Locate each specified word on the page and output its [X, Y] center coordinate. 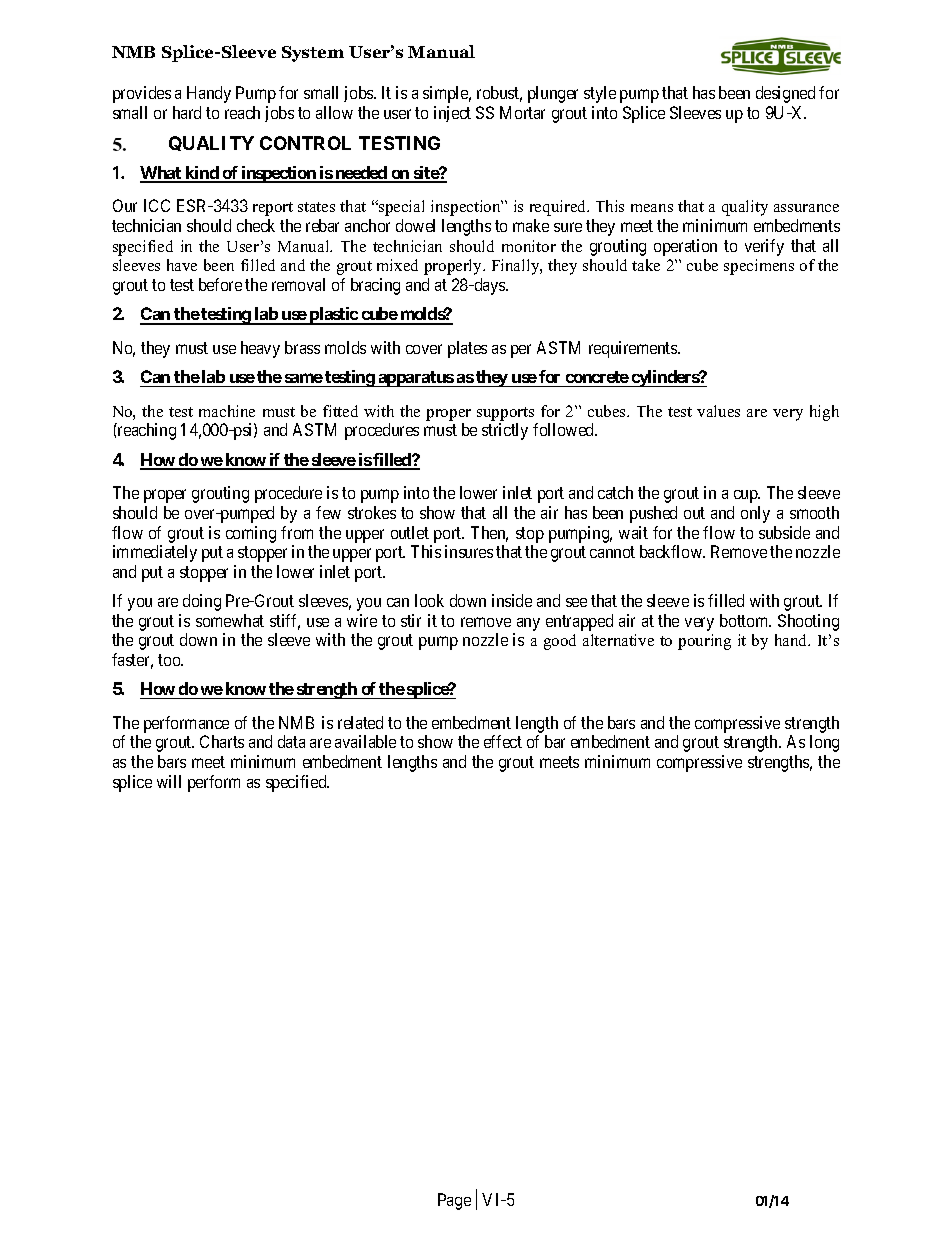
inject [452, 114]
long [824, 743]
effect [503, 741]
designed [785, 94]
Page [454, 1201]
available [365, 741]
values [718, 411]
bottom [745, 620]
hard [187, 112]
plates [467, 349]
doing [202, 602]
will [169, 781]
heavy [260, 349]
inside [512, 600]
